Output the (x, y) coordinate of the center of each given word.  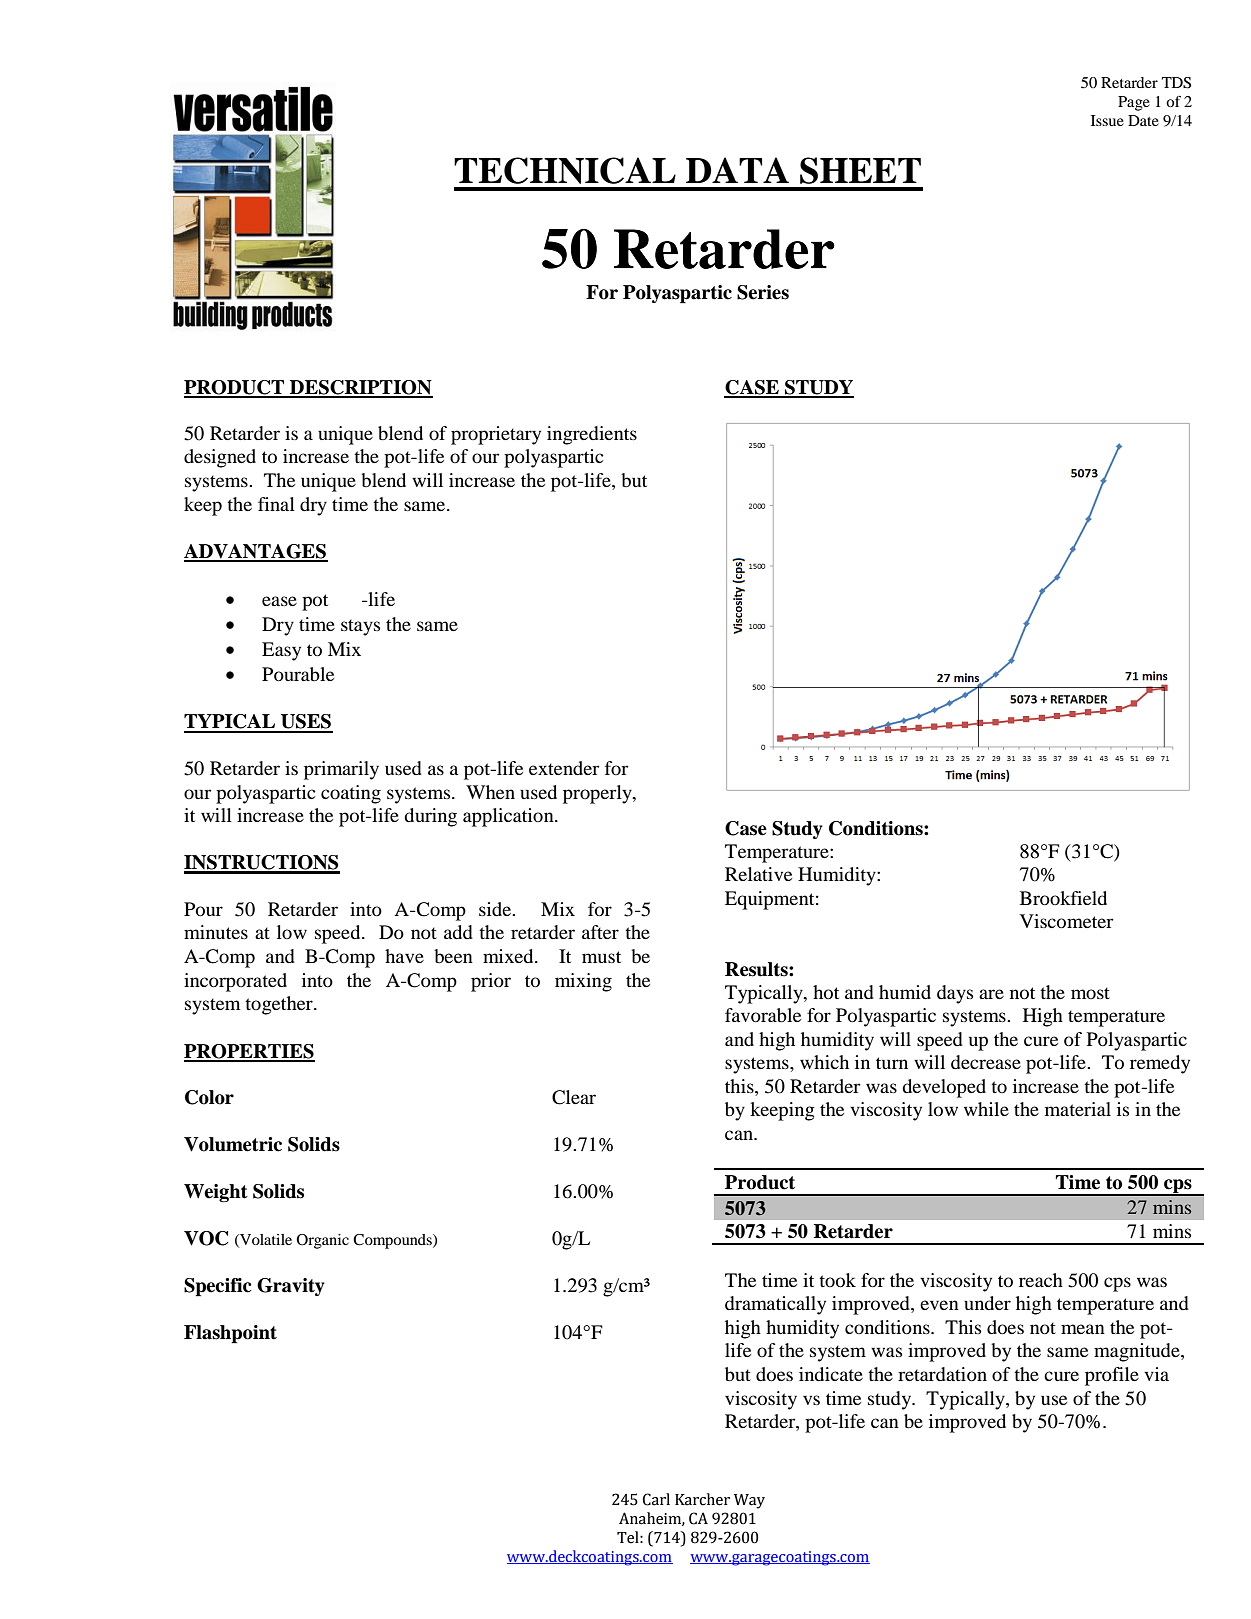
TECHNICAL (565, 170)
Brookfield (1063, 898)
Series (763, 292)
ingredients (592, 435)
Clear (574, 1097)
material (1078, 1109)
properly (598, 794)
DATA (737, 170)
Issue (1107, 120)
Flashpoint (230, 1334)
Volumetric (233, 1144)
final (276, 504)
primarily (341, 770)
